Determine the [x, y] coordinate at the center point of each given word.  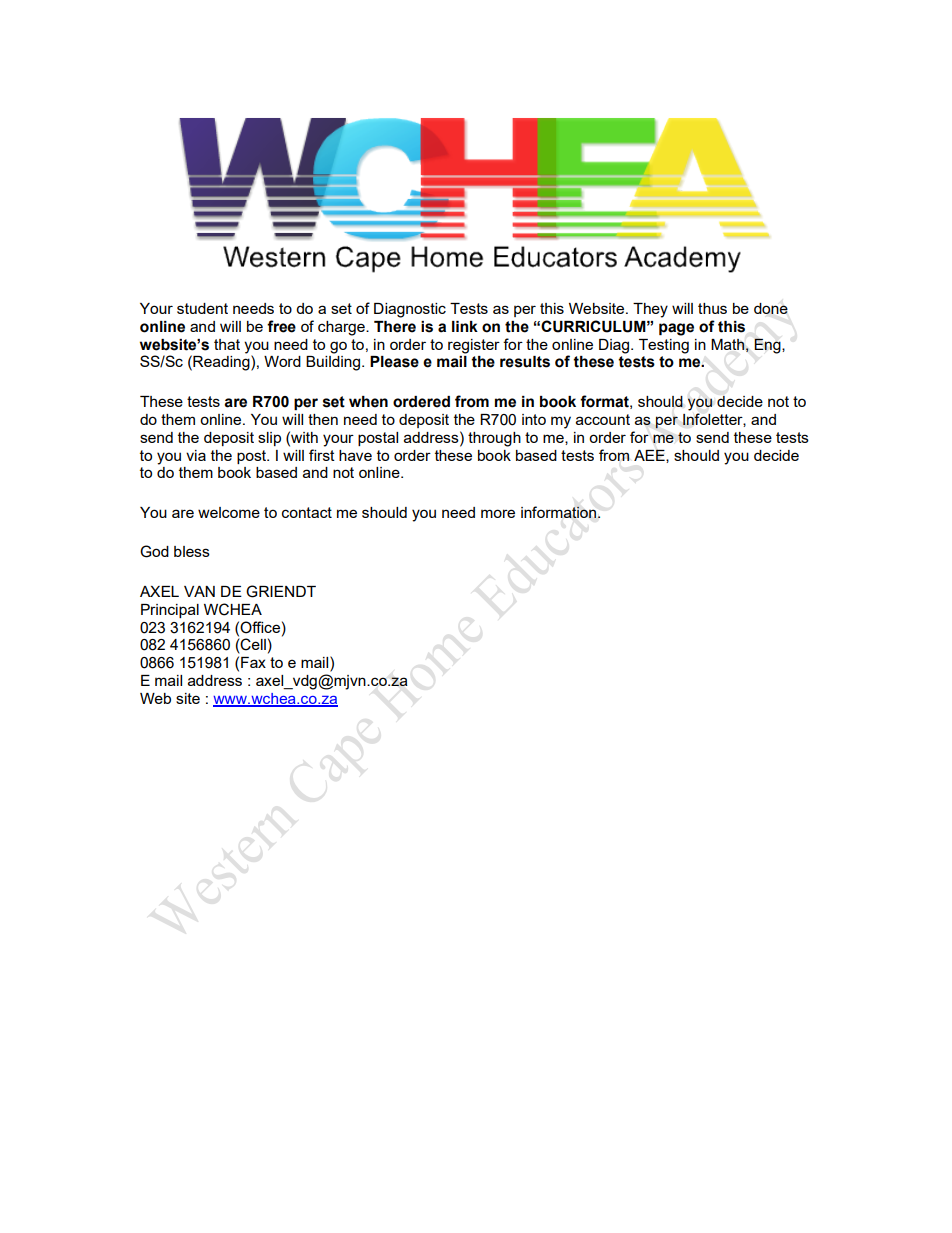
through [494, 439]
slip [269, 439]
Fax [253, 662]
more [498, 513]
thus [712, 308]
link [465, 326]
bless [192, 551]
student [202, 308]
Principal [170, 611]
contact [307, 512]
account [603, 419]
